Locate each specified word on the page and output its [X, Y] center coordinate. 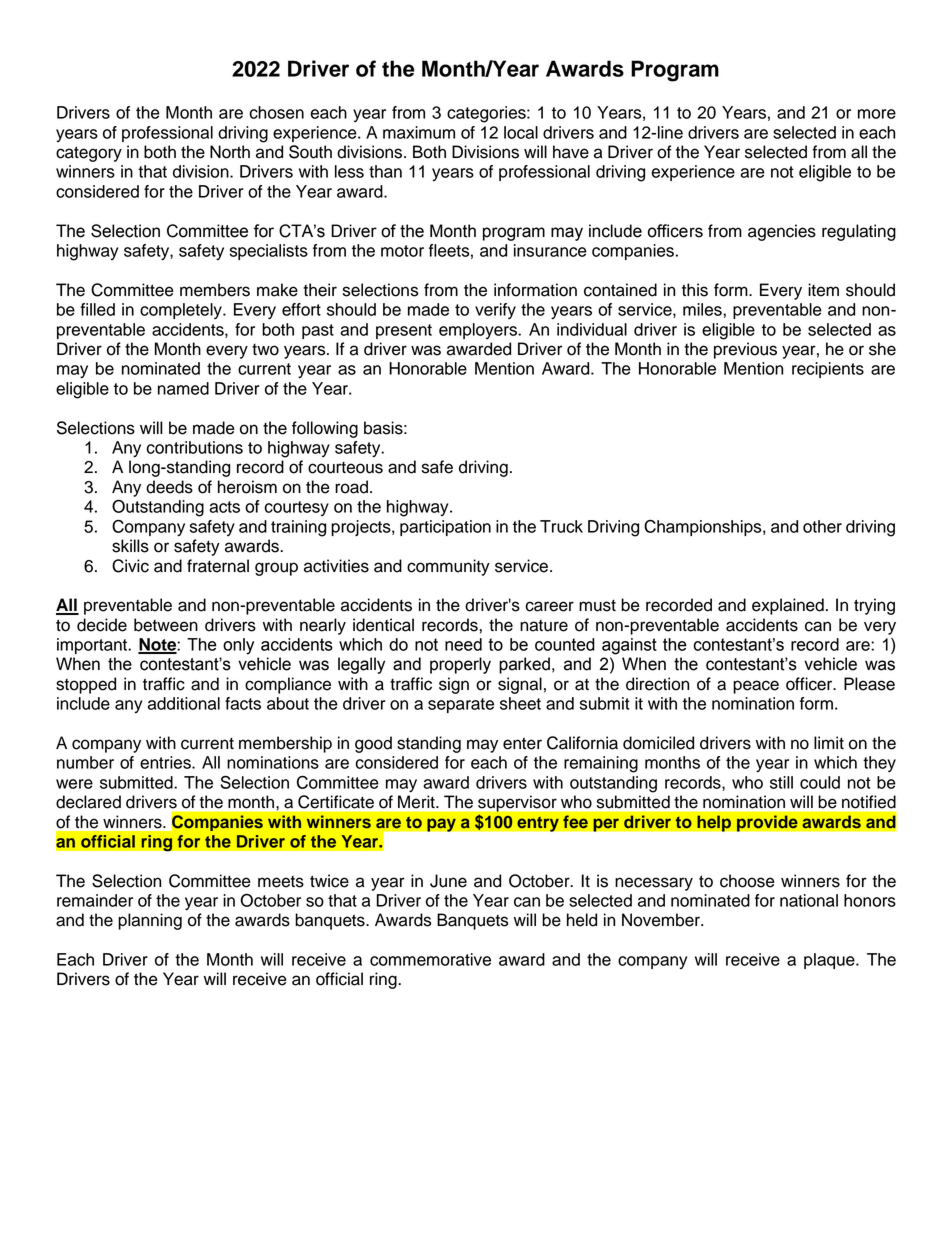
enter [522, 743]
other [822, 526]
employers [479, 331]
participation [445, 528]
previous [745, 350]
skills [130, 546]
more [877, 114]
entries [166, 762]
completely [182, 311]
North [230, 152]
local [521, 132]
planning [150, 921]
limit [829, 742]
